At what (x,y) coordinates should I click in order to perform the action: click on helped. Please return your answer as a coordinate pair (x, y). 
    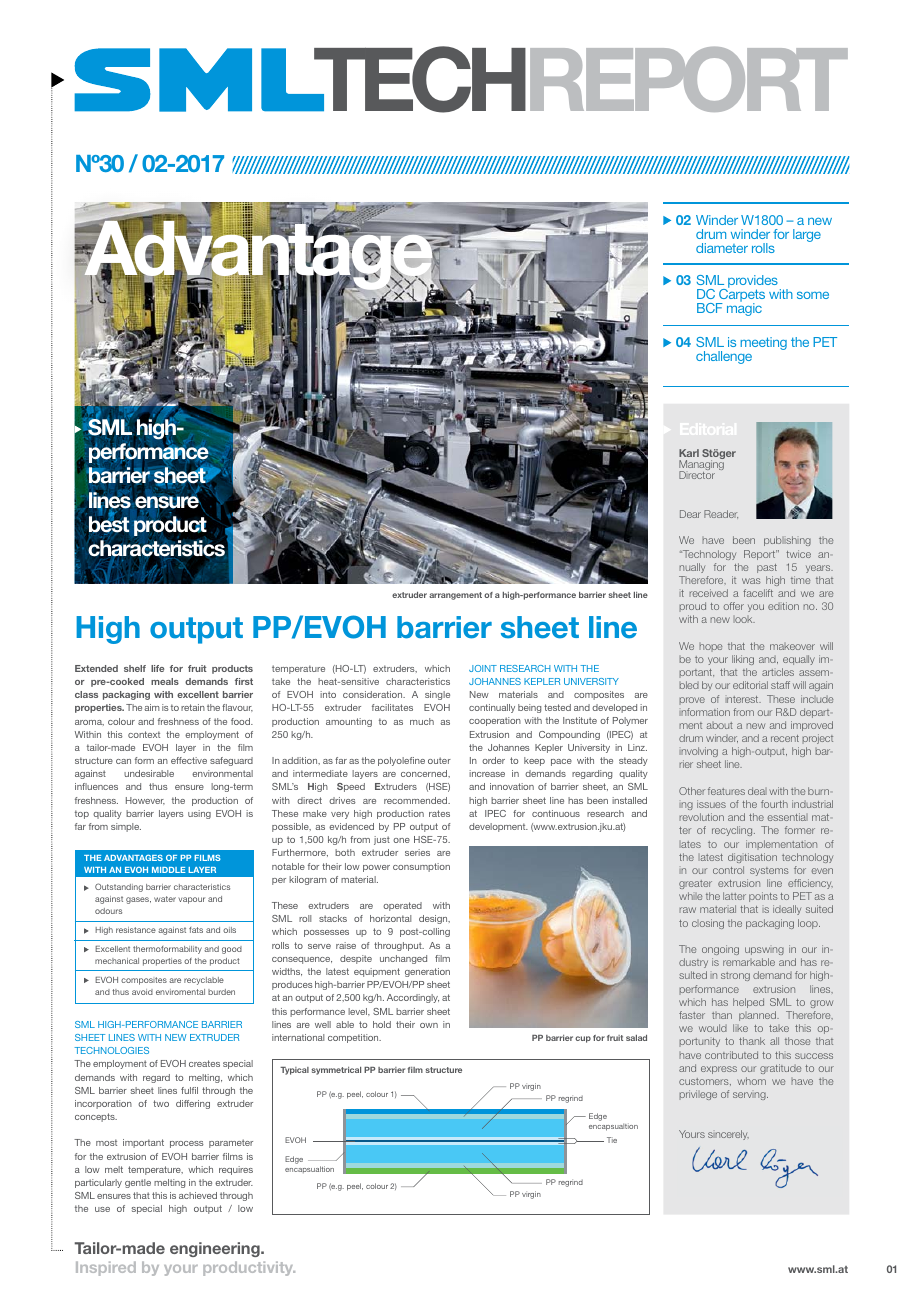
    Looking at the image, I should click on (748, 1003).
